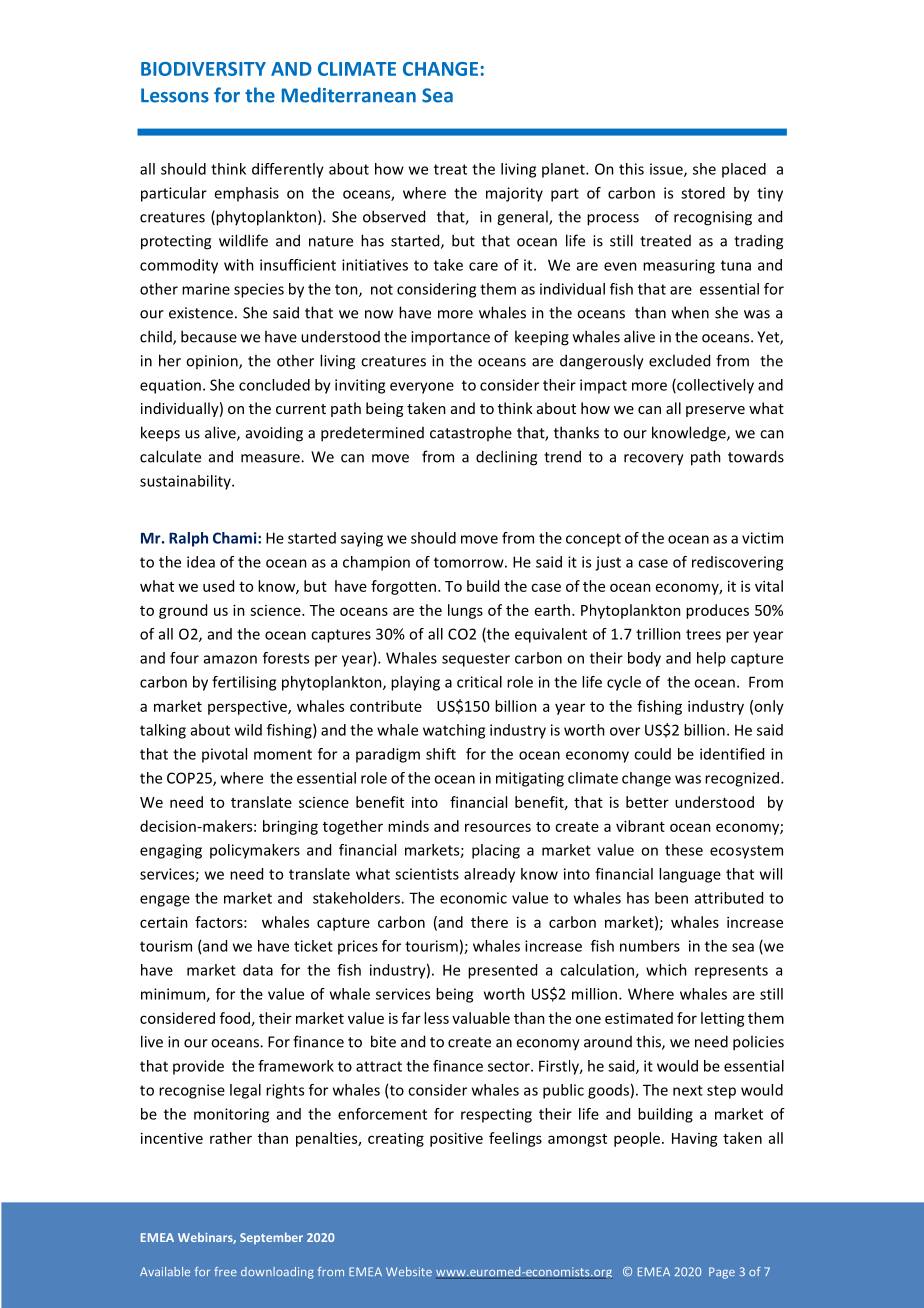 This document has width=924, height=1308. I want to click on everyone, so click(422, 388).
